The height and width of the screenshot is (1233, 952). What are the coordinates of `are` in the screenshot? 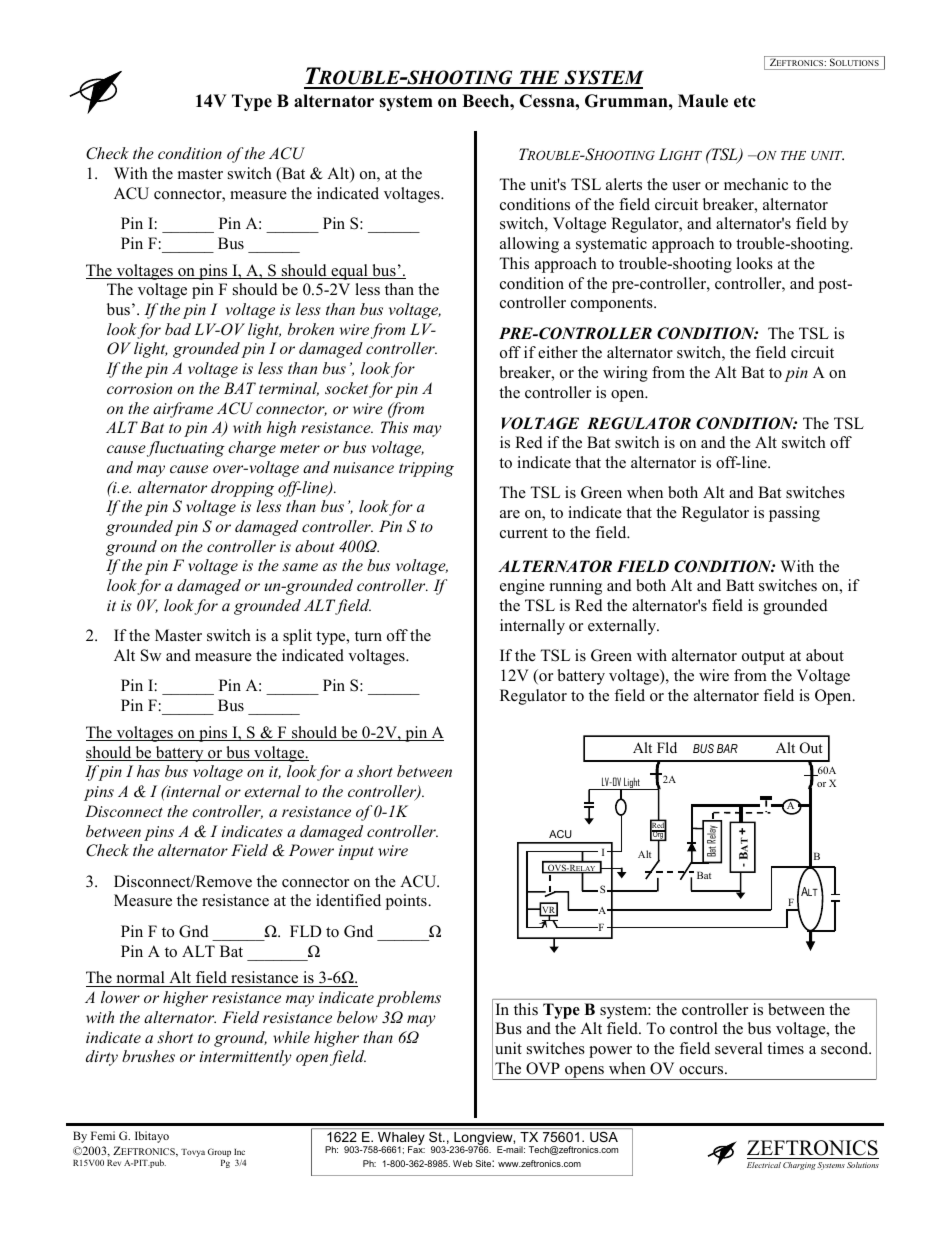 It's located at (510, 514).
